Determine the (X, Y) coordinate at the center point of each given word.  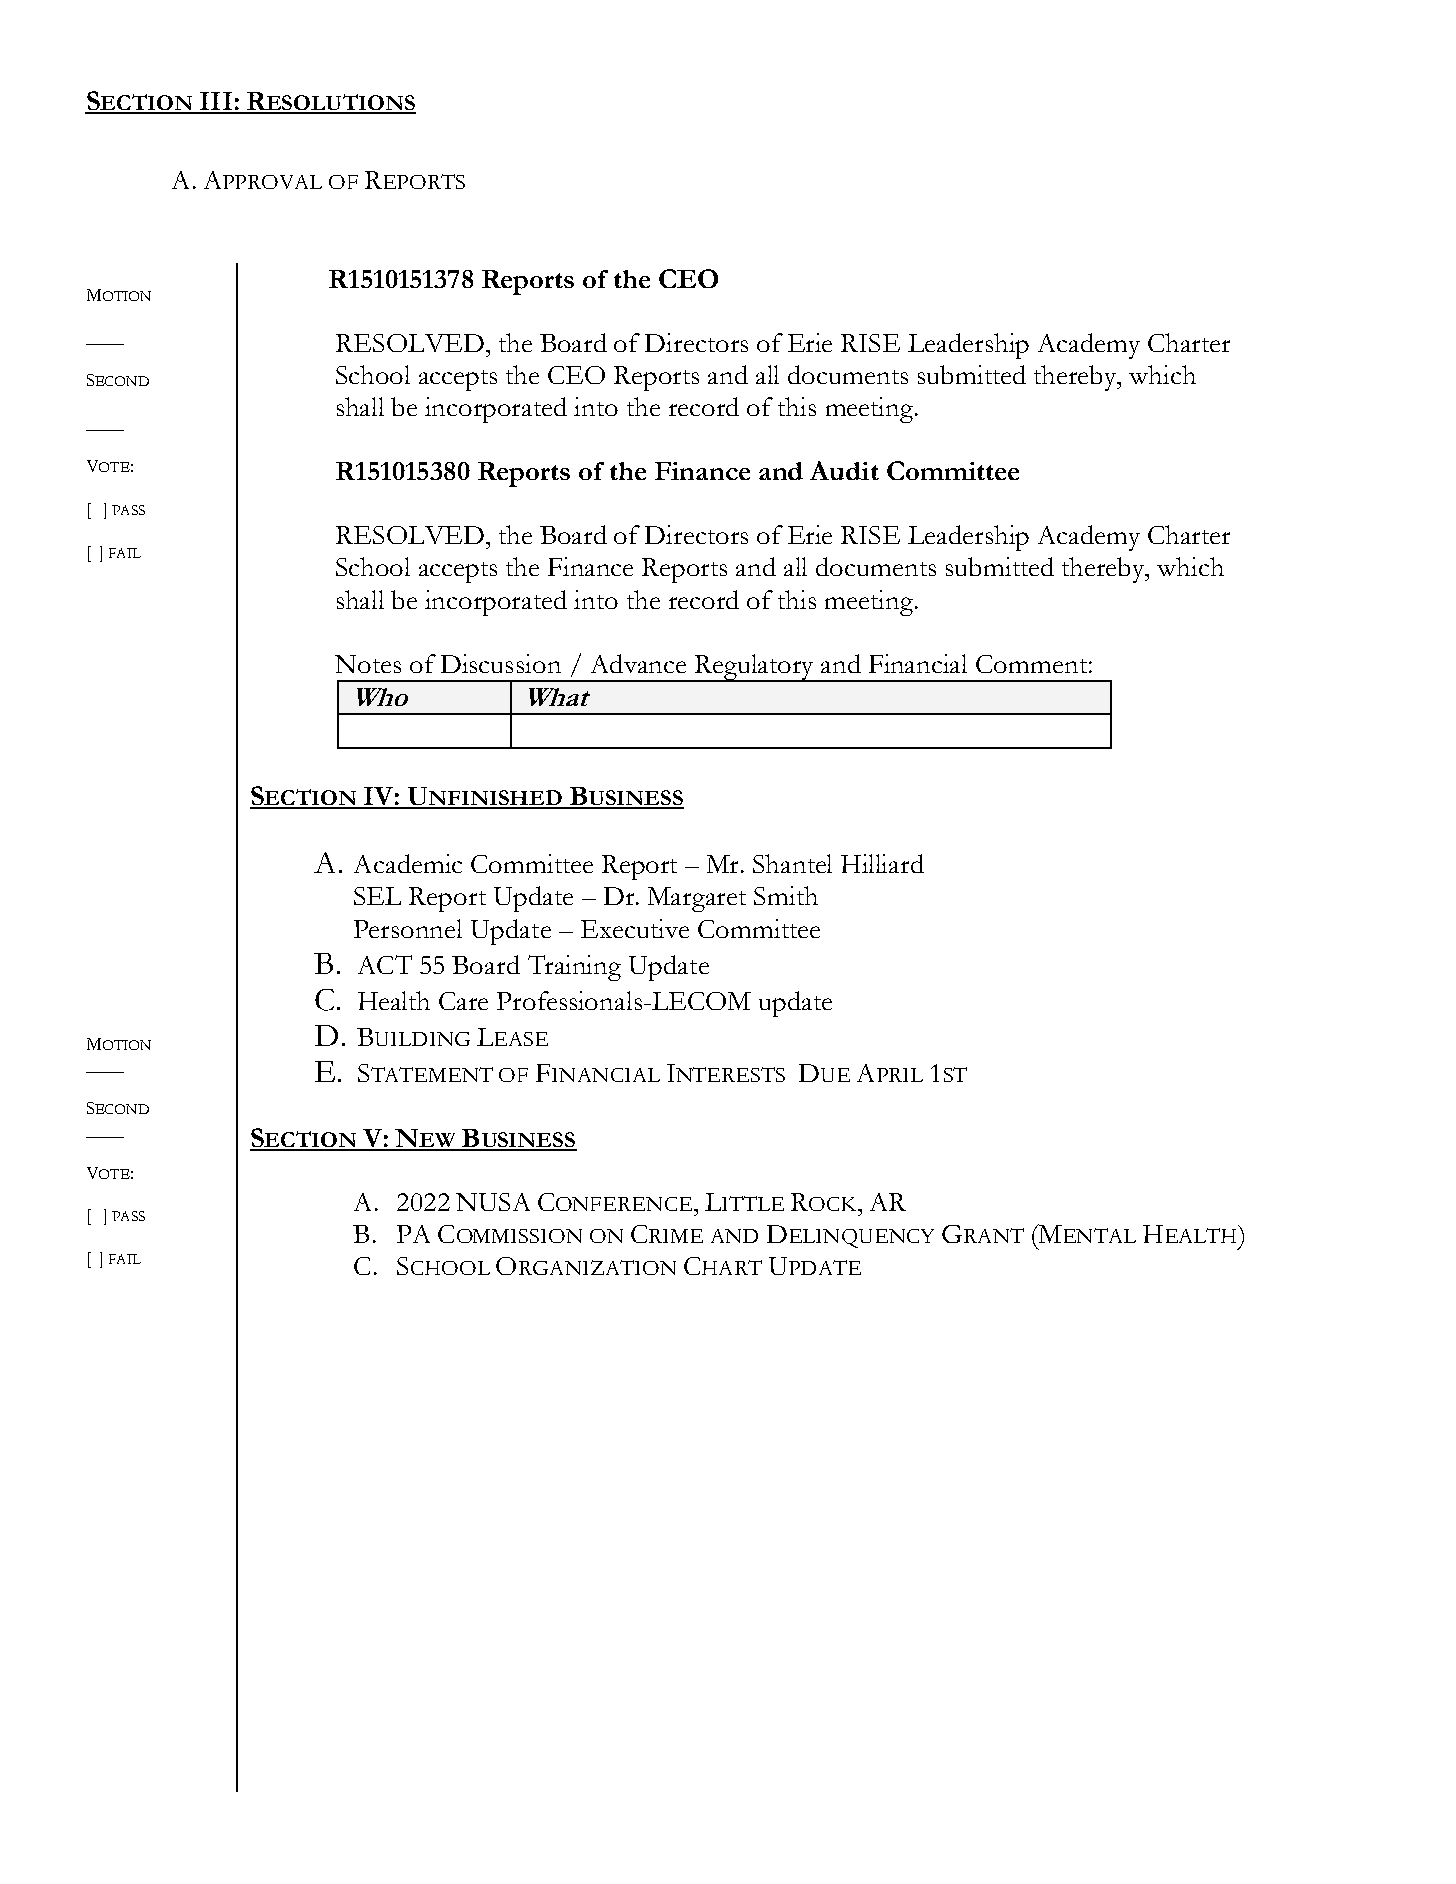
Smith (786, 895)
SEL (377, 896)
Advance (638, 663)
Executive (635, 928)
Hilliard (882, 863)
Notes (368, 664)
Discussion (501, 663)
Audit (844, 470)
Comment (1031, 664)
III (215, 102)
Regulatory (755, 668)
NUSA (493, 1202)
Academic (408, 863)
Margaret (697, 899)
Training (574, 968)
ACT (385, 964)
